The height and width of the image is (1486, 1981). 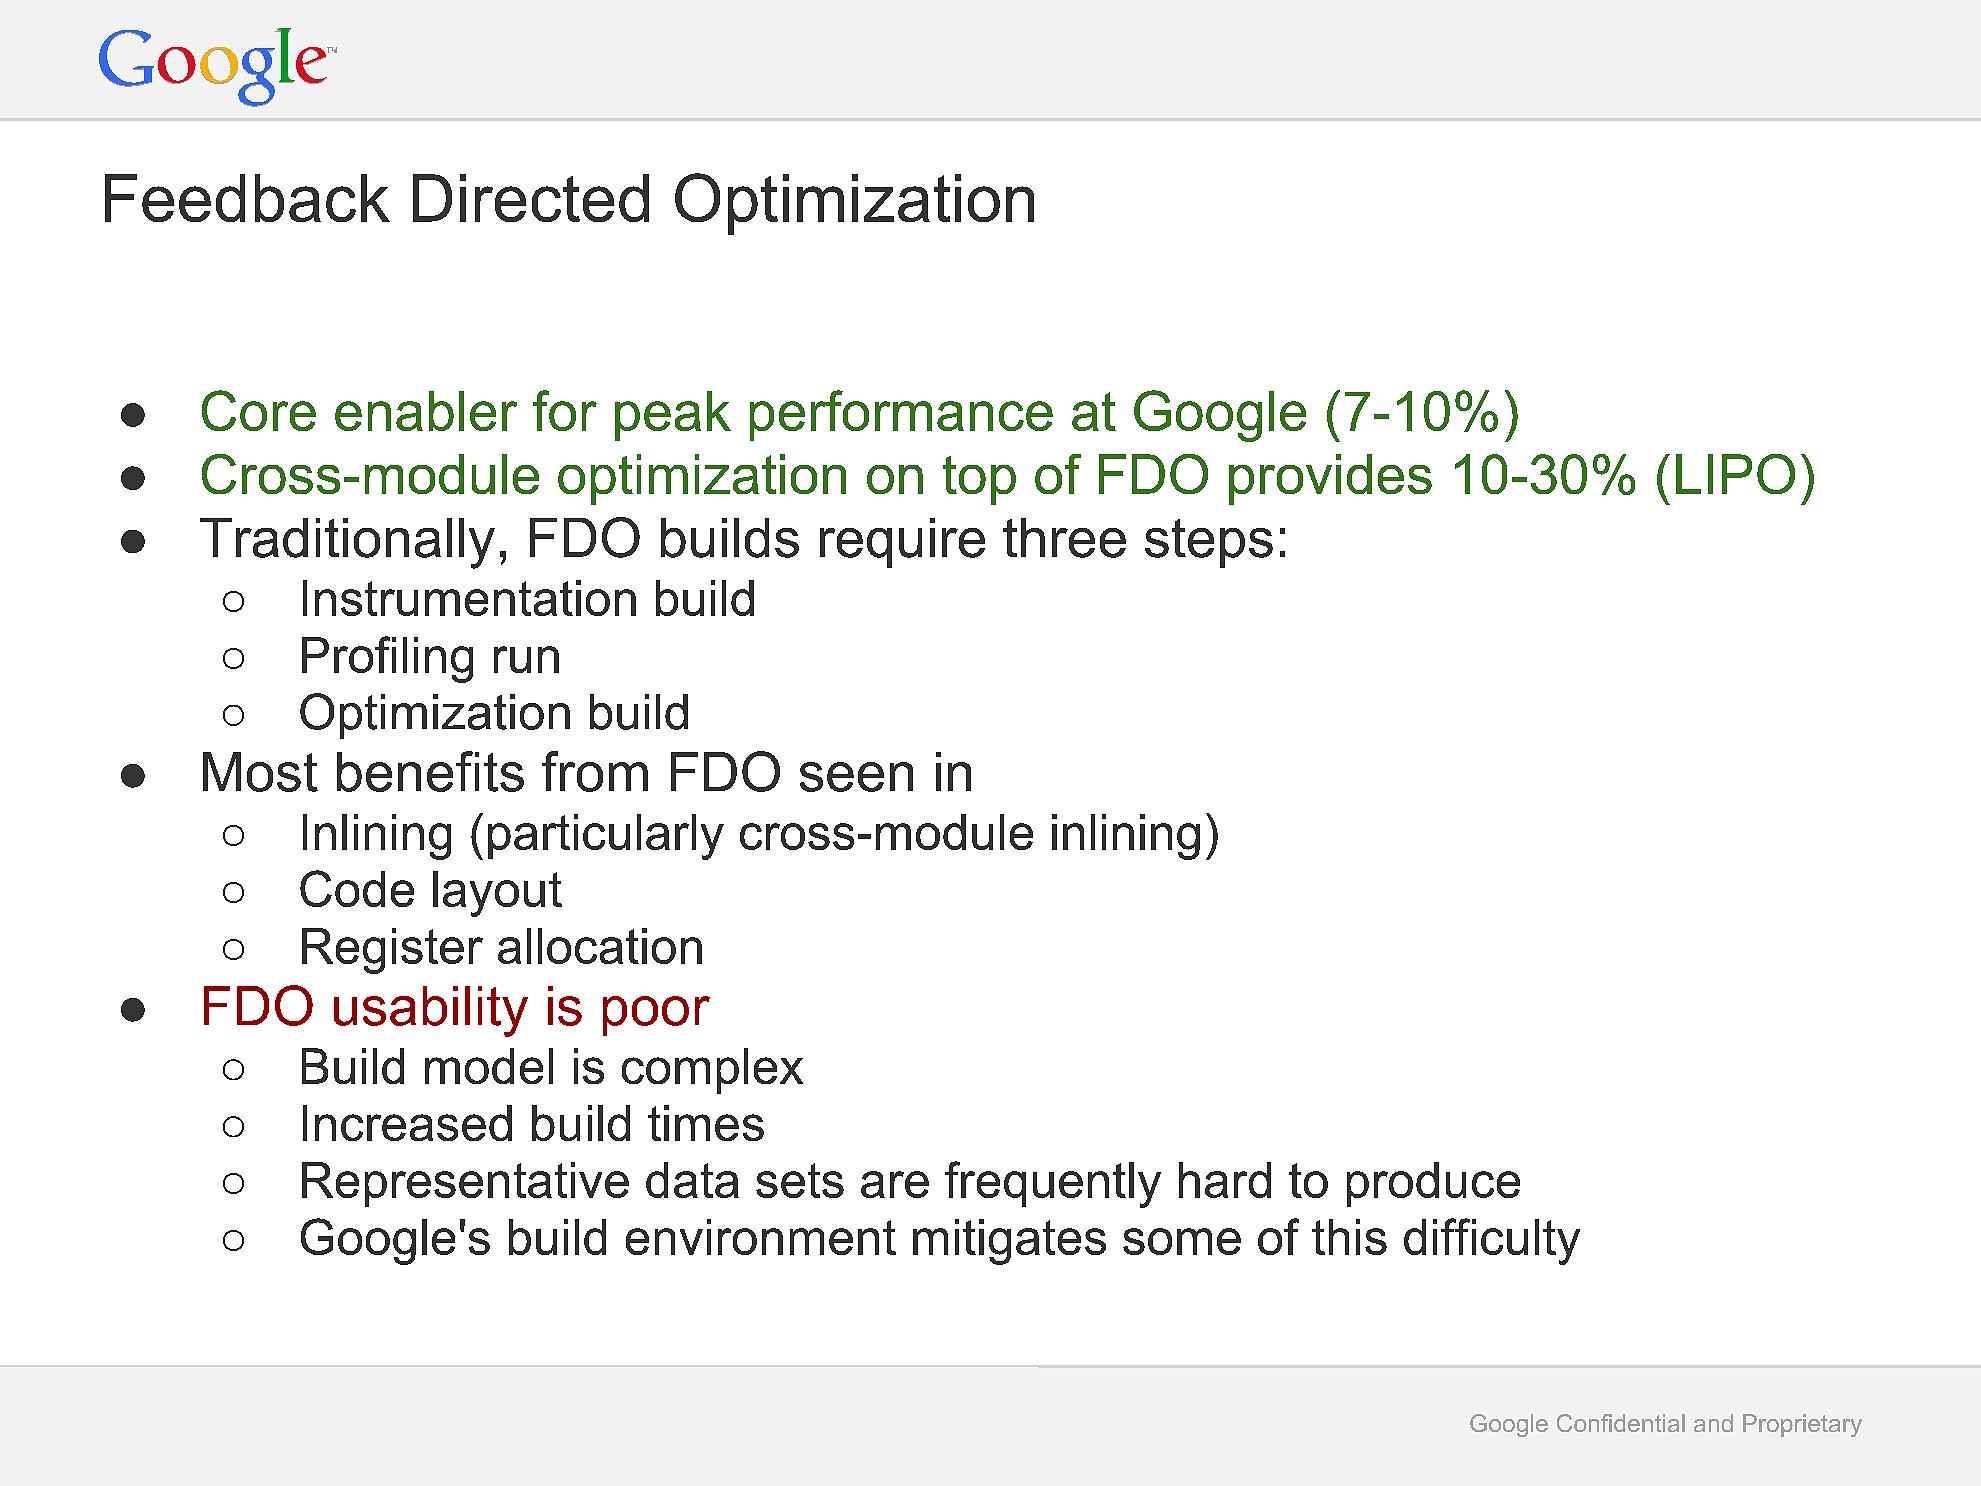 I want to click on Increased, so click(x=407, y=1123).
